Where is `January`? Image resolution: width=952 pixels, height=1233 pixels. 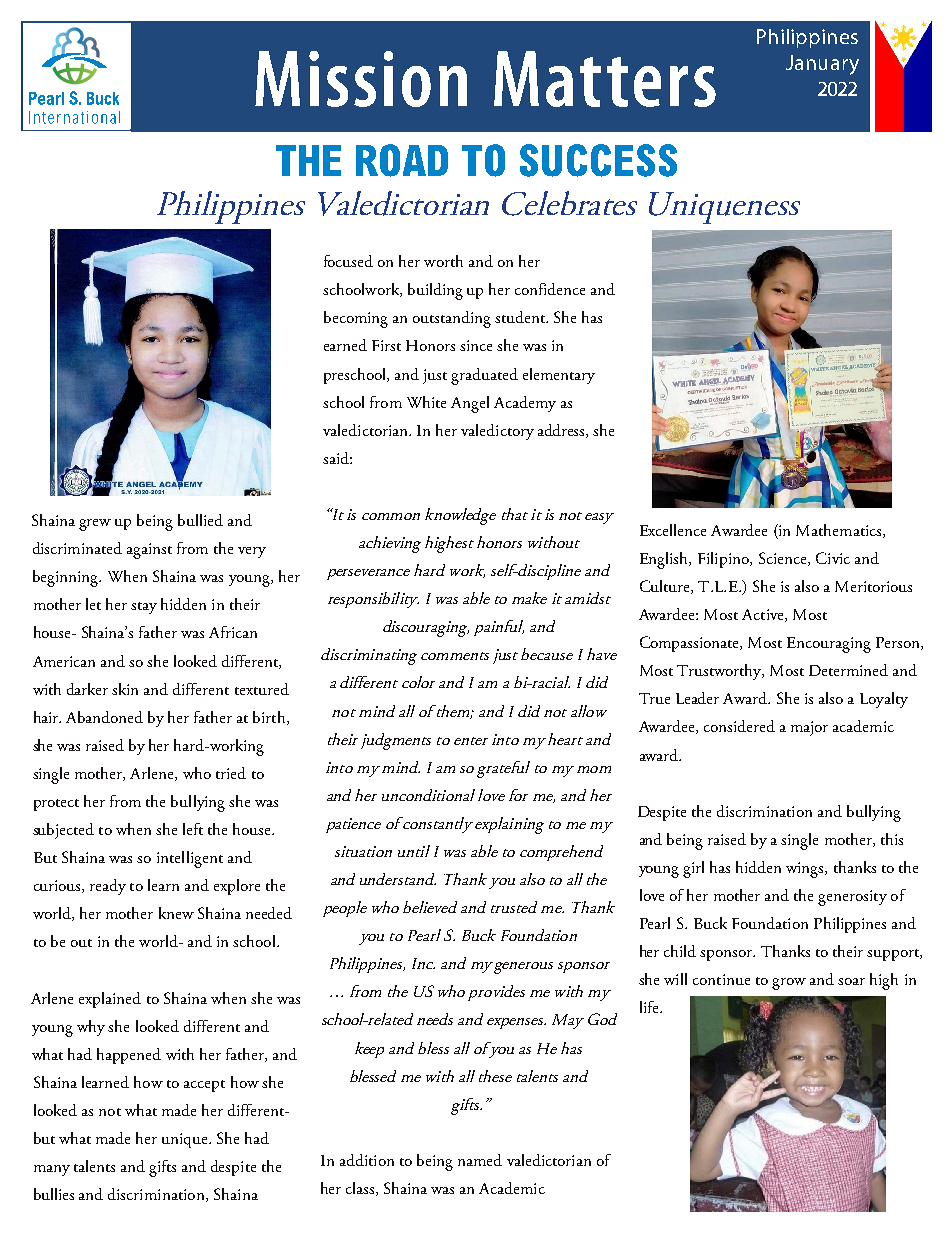 January is located at coordinates (822, 65).
